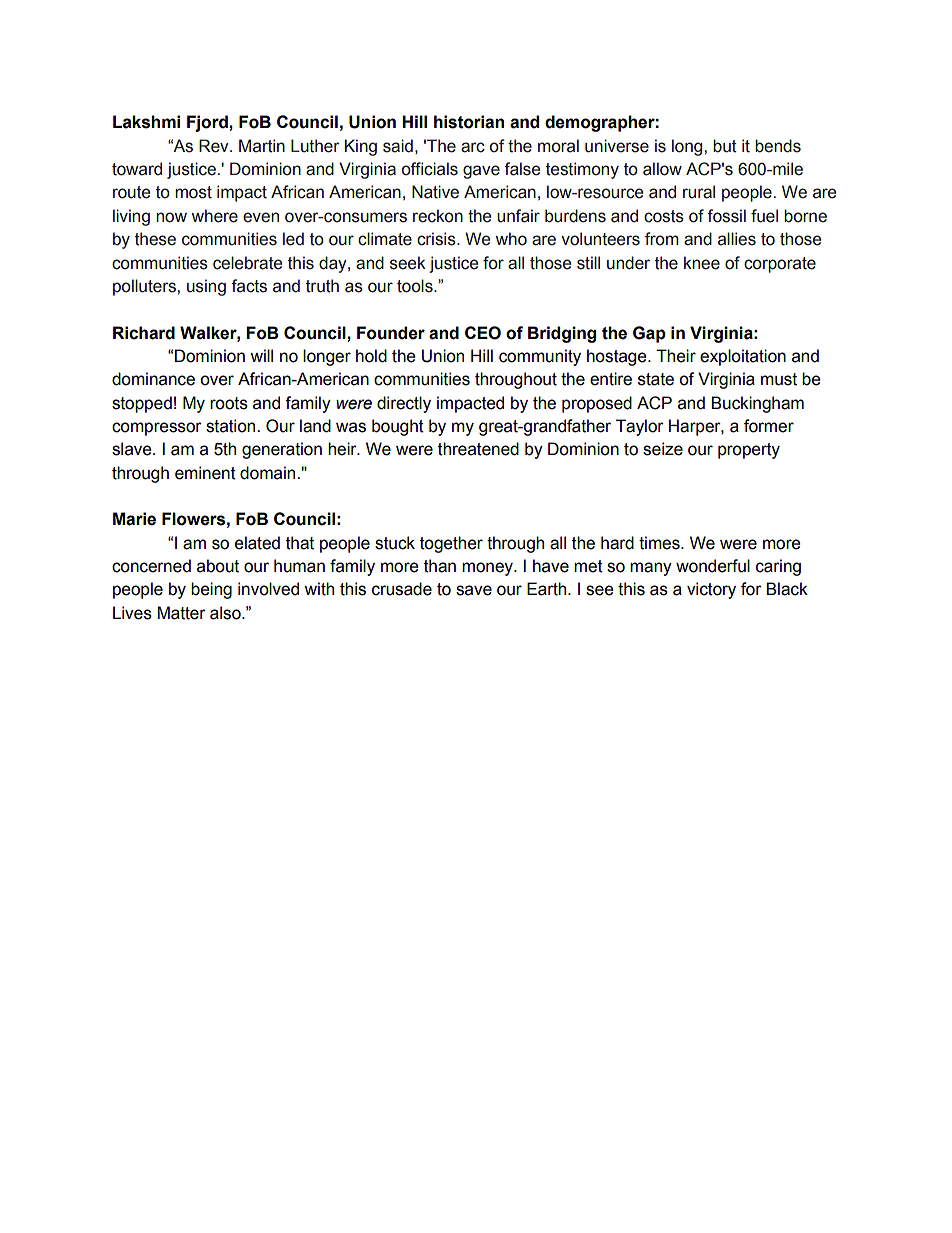 The image size is (952, 1233). Describe the element at coordinates (743, 357) in the page. I see `exploitation` at that location.
